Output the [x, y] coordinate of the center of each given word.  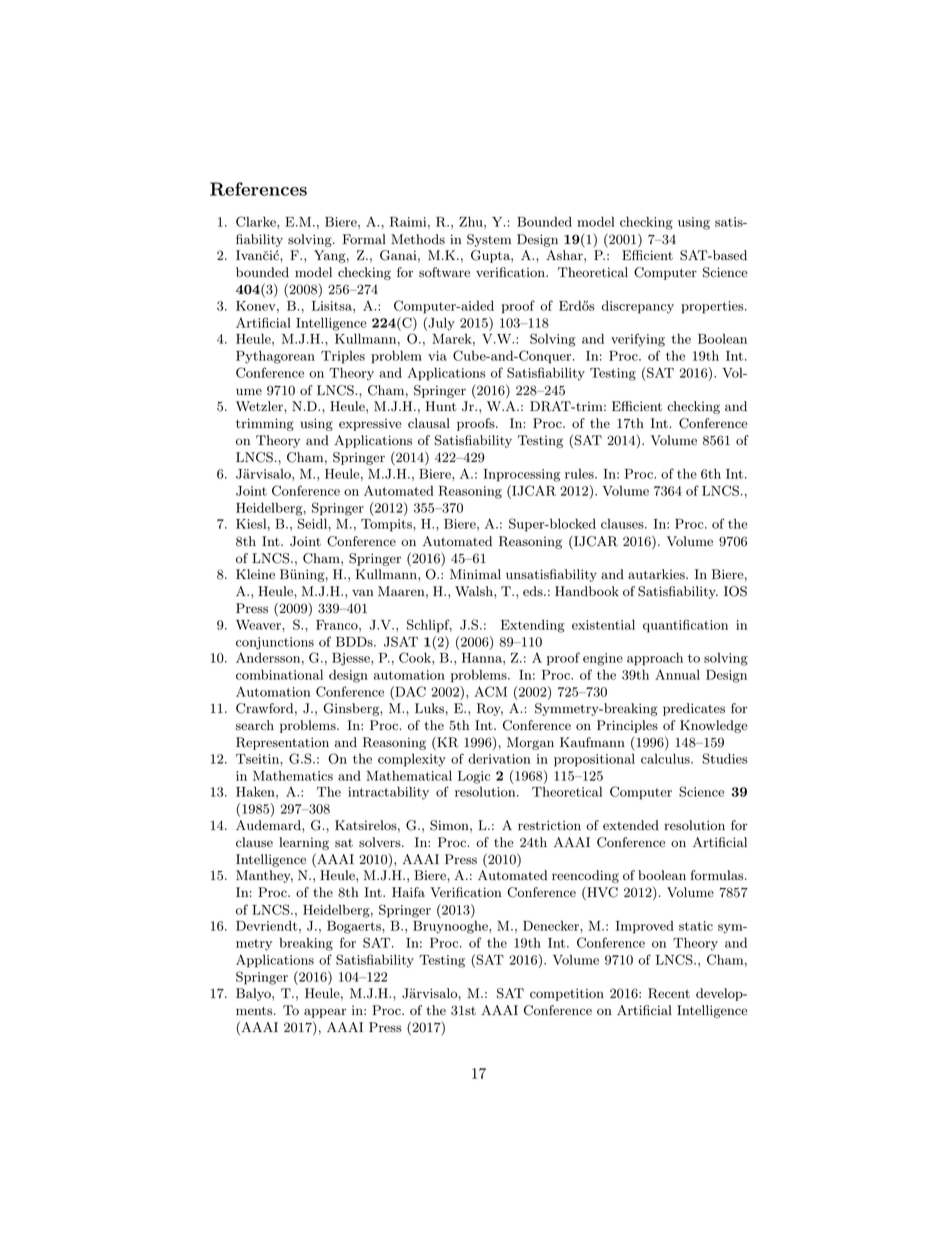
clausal [429, 423]
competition [567, 994]
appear [325, 1013]
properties [712, 307]
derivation [499, 758]
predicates [694, 709]
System [489, 240]
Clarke [257, 221]
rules [580, 473]
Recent [669, 993]
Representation [282, 743]
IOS [735, 591]
